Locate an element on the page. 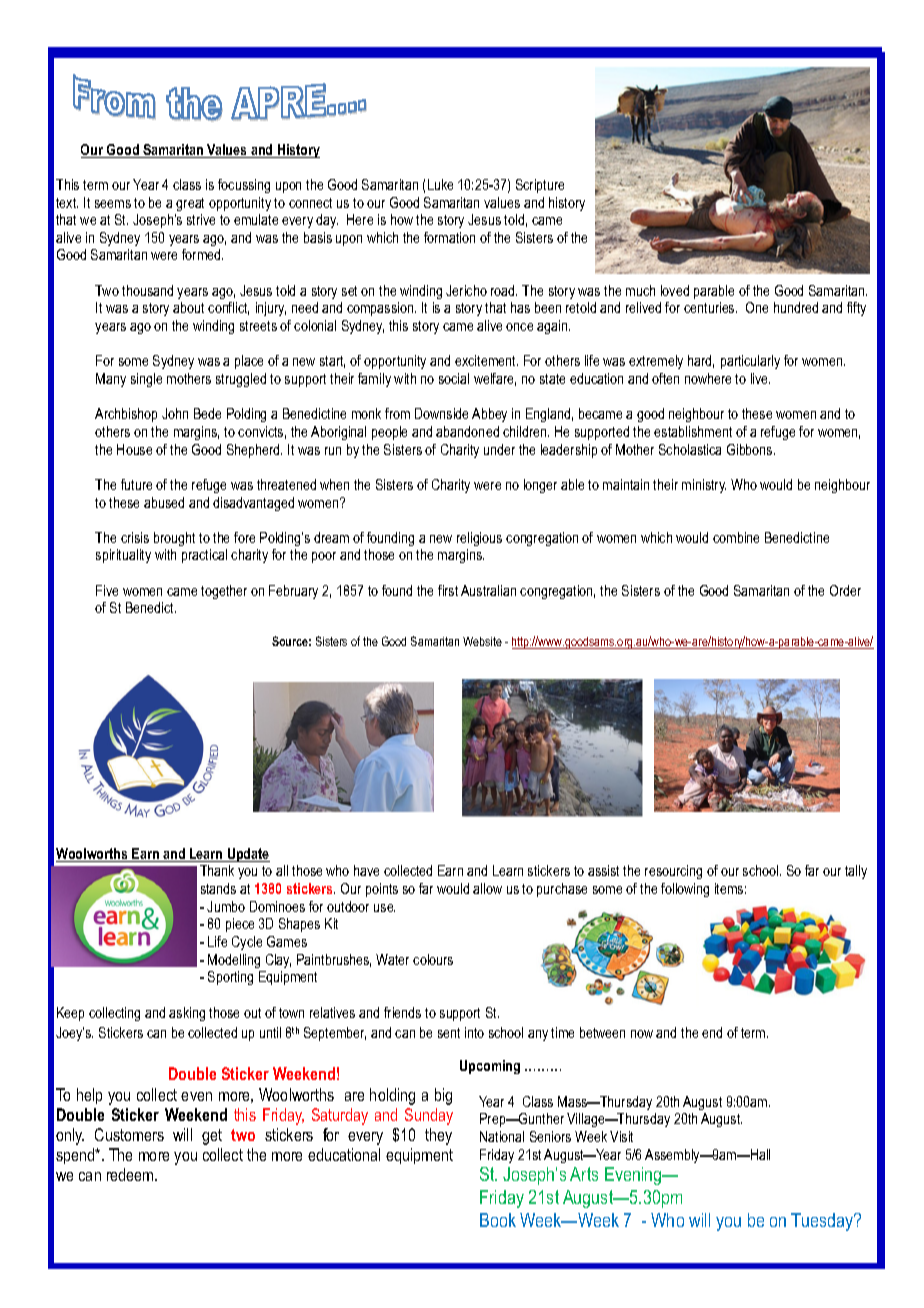  Book is located at coordinates (498, 1220).
